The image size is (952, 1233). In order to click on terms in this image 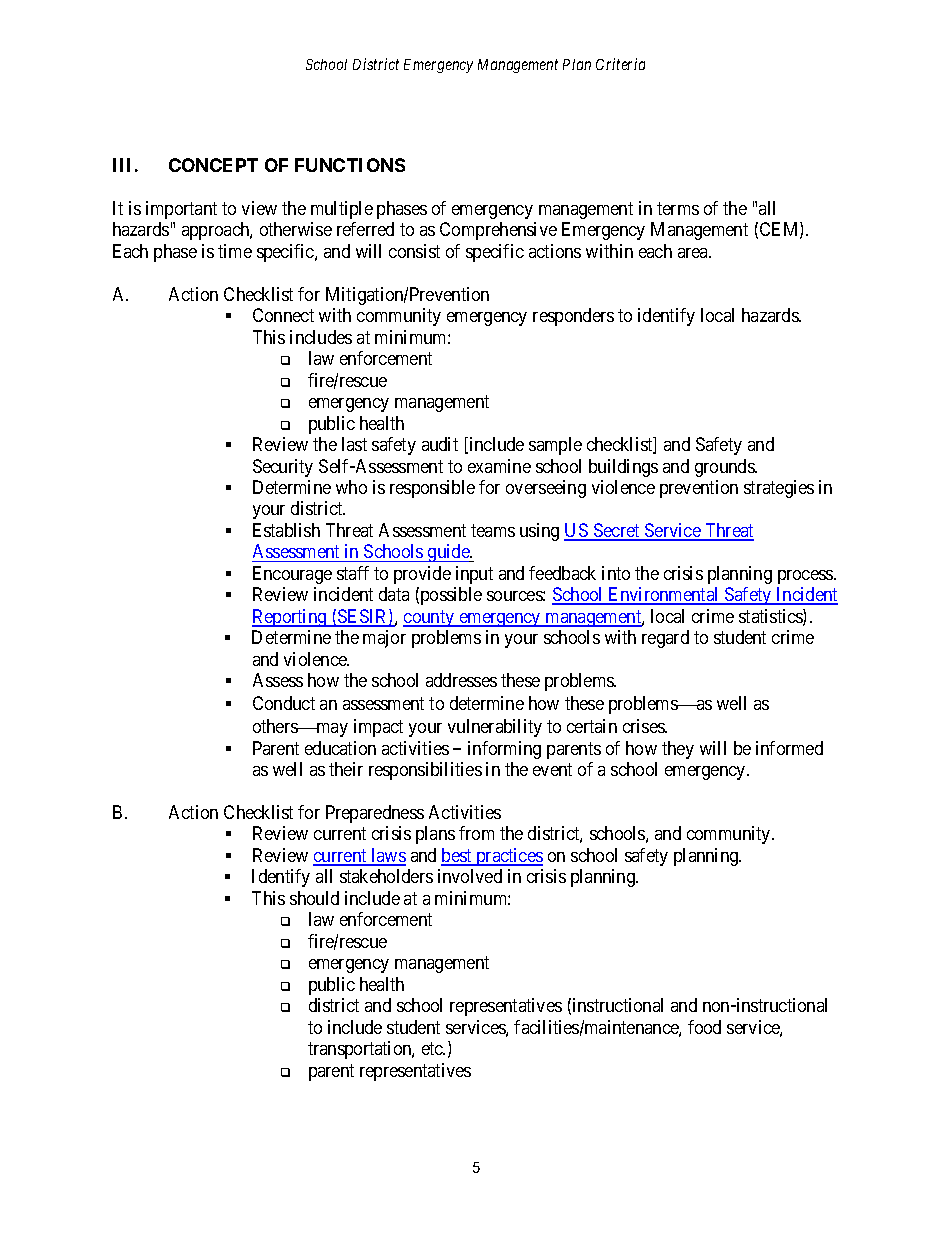, I will do `click(678, 208)`.
